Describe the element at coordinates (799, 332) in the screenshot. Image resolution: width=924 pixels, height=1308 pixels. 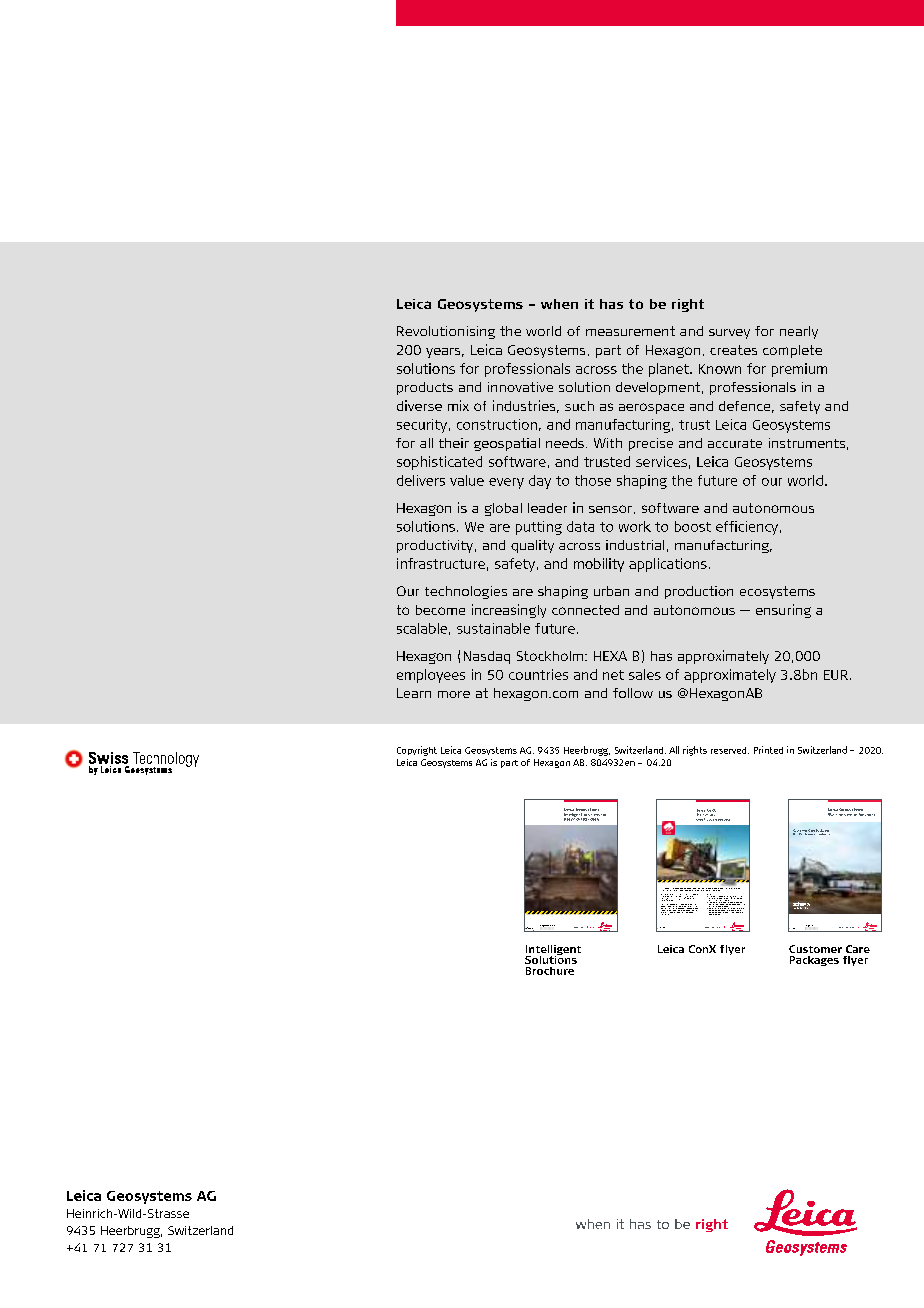
I see `nearly` at that location.
